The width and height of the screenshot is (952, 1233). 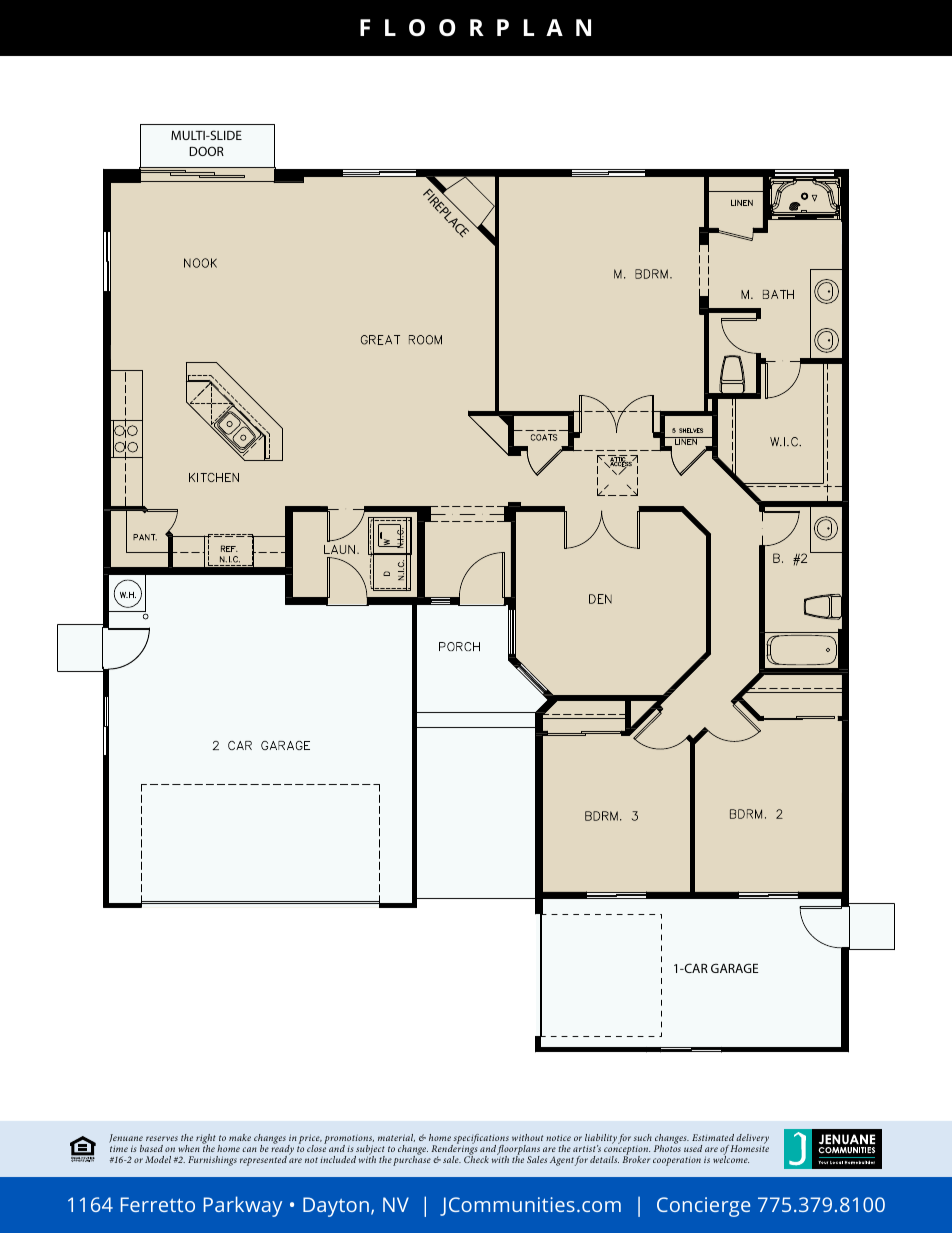 I want to click on specifications, so click(x=480, y=1140).
